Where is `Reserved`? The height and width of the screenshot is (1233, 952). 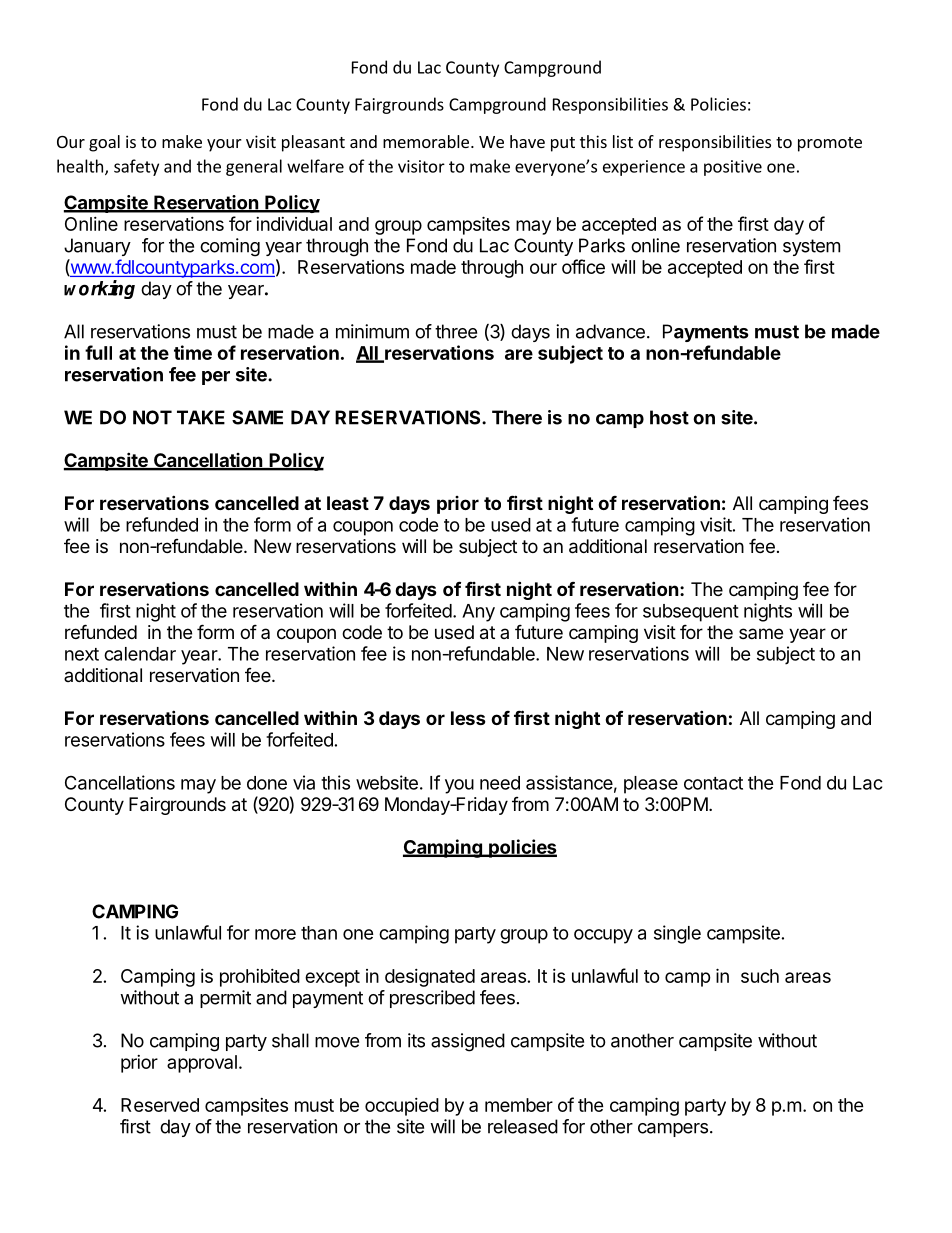
Reserved is located at coordinates (160, 1105).
